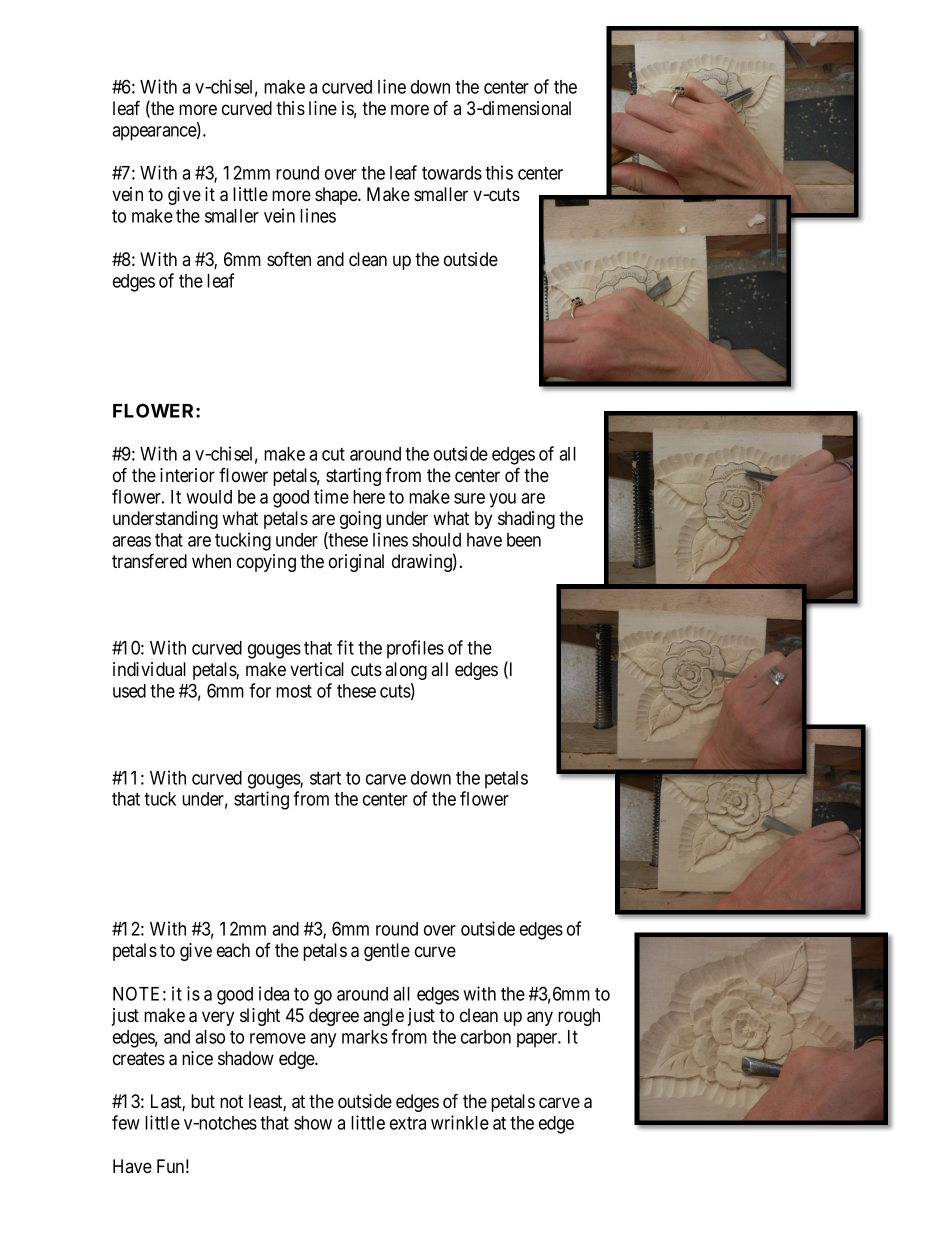 The height and width of the image is (1233, 952). Describe the element at coordinates (233, 950) in the image. I see `each` at that location.
